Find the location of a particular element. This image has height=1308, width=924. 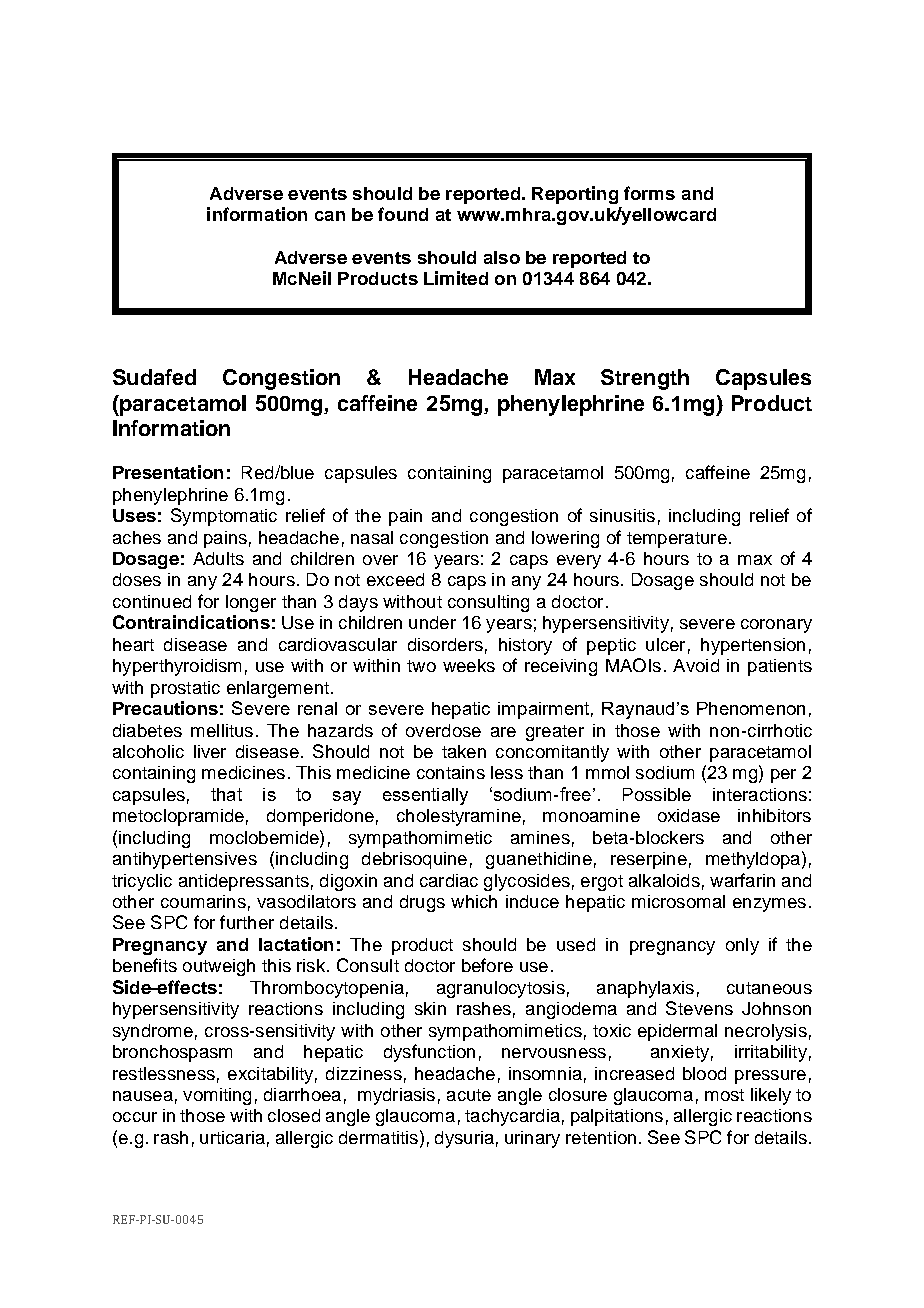

can is located at coordinates (330, 216).
